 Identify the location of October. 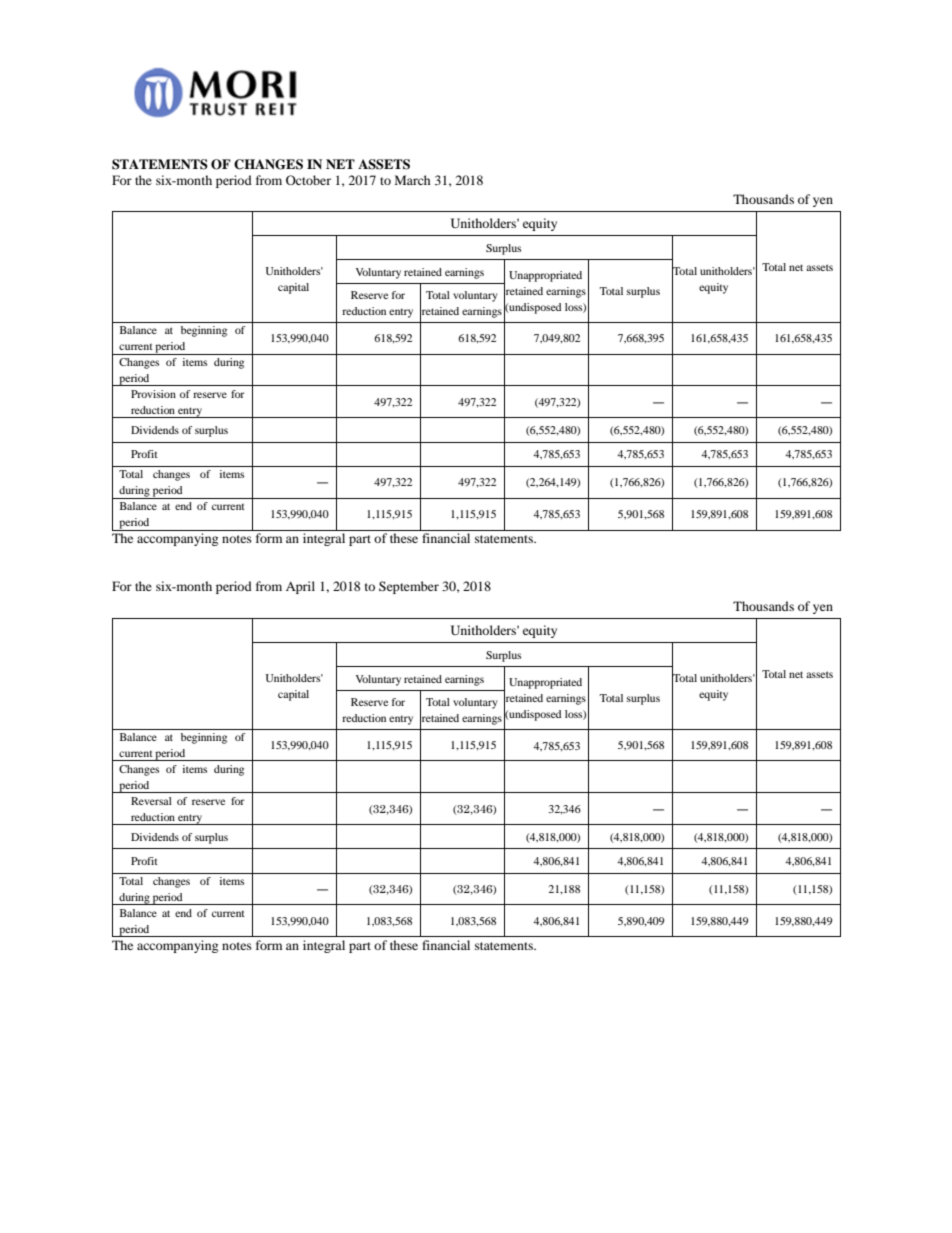
(308, 180).
